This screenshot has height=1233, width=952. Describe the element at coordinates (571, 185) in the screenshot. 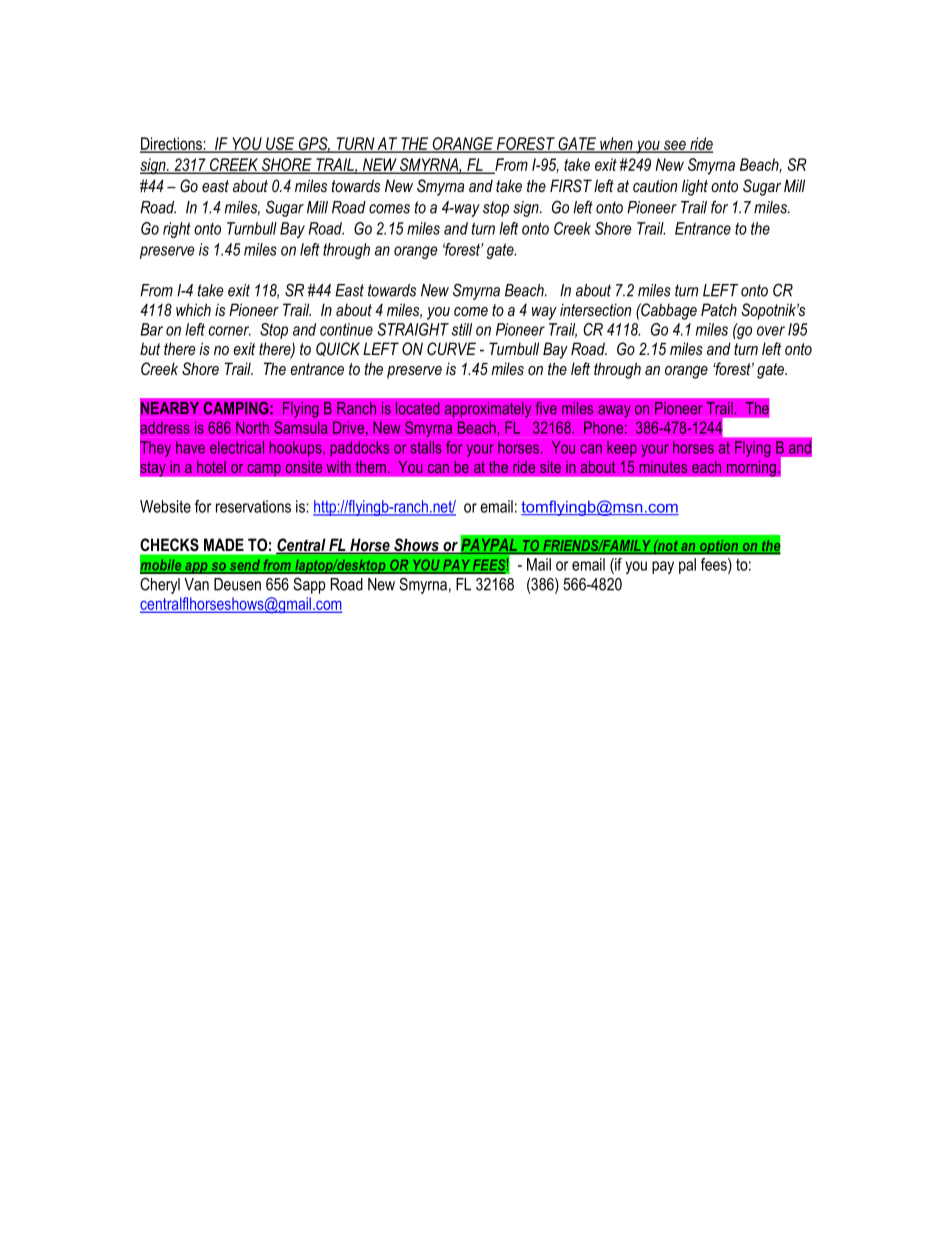

I see `FIRST` at that location.
